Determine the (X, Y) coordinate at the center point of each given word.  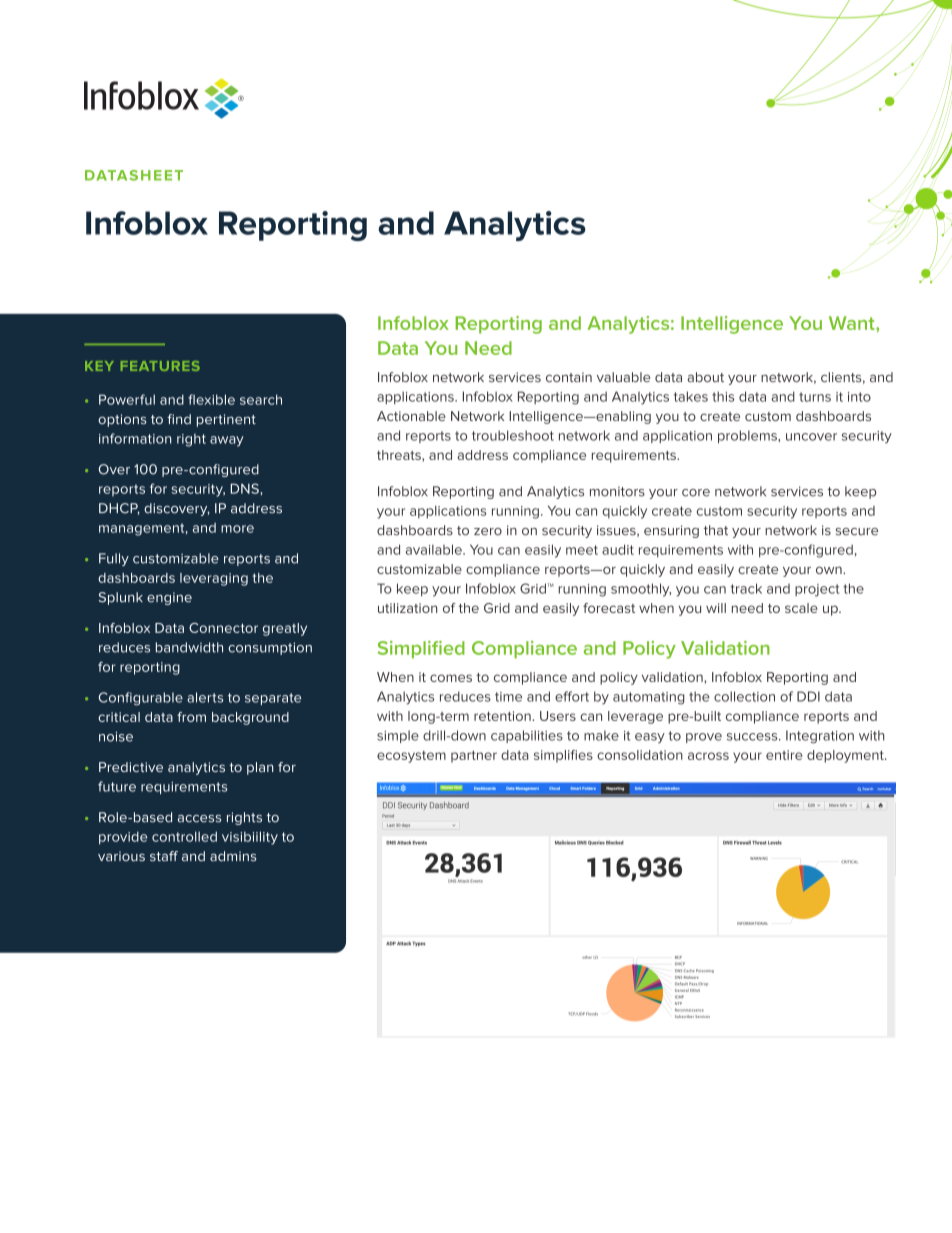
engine (169, 598)
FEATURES (160, 366)
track (746, 588)
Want (853, 323)
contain (569, 377)
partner (474, 756)
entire (784, 755)
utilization (407, 608)
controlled (184, 836)
